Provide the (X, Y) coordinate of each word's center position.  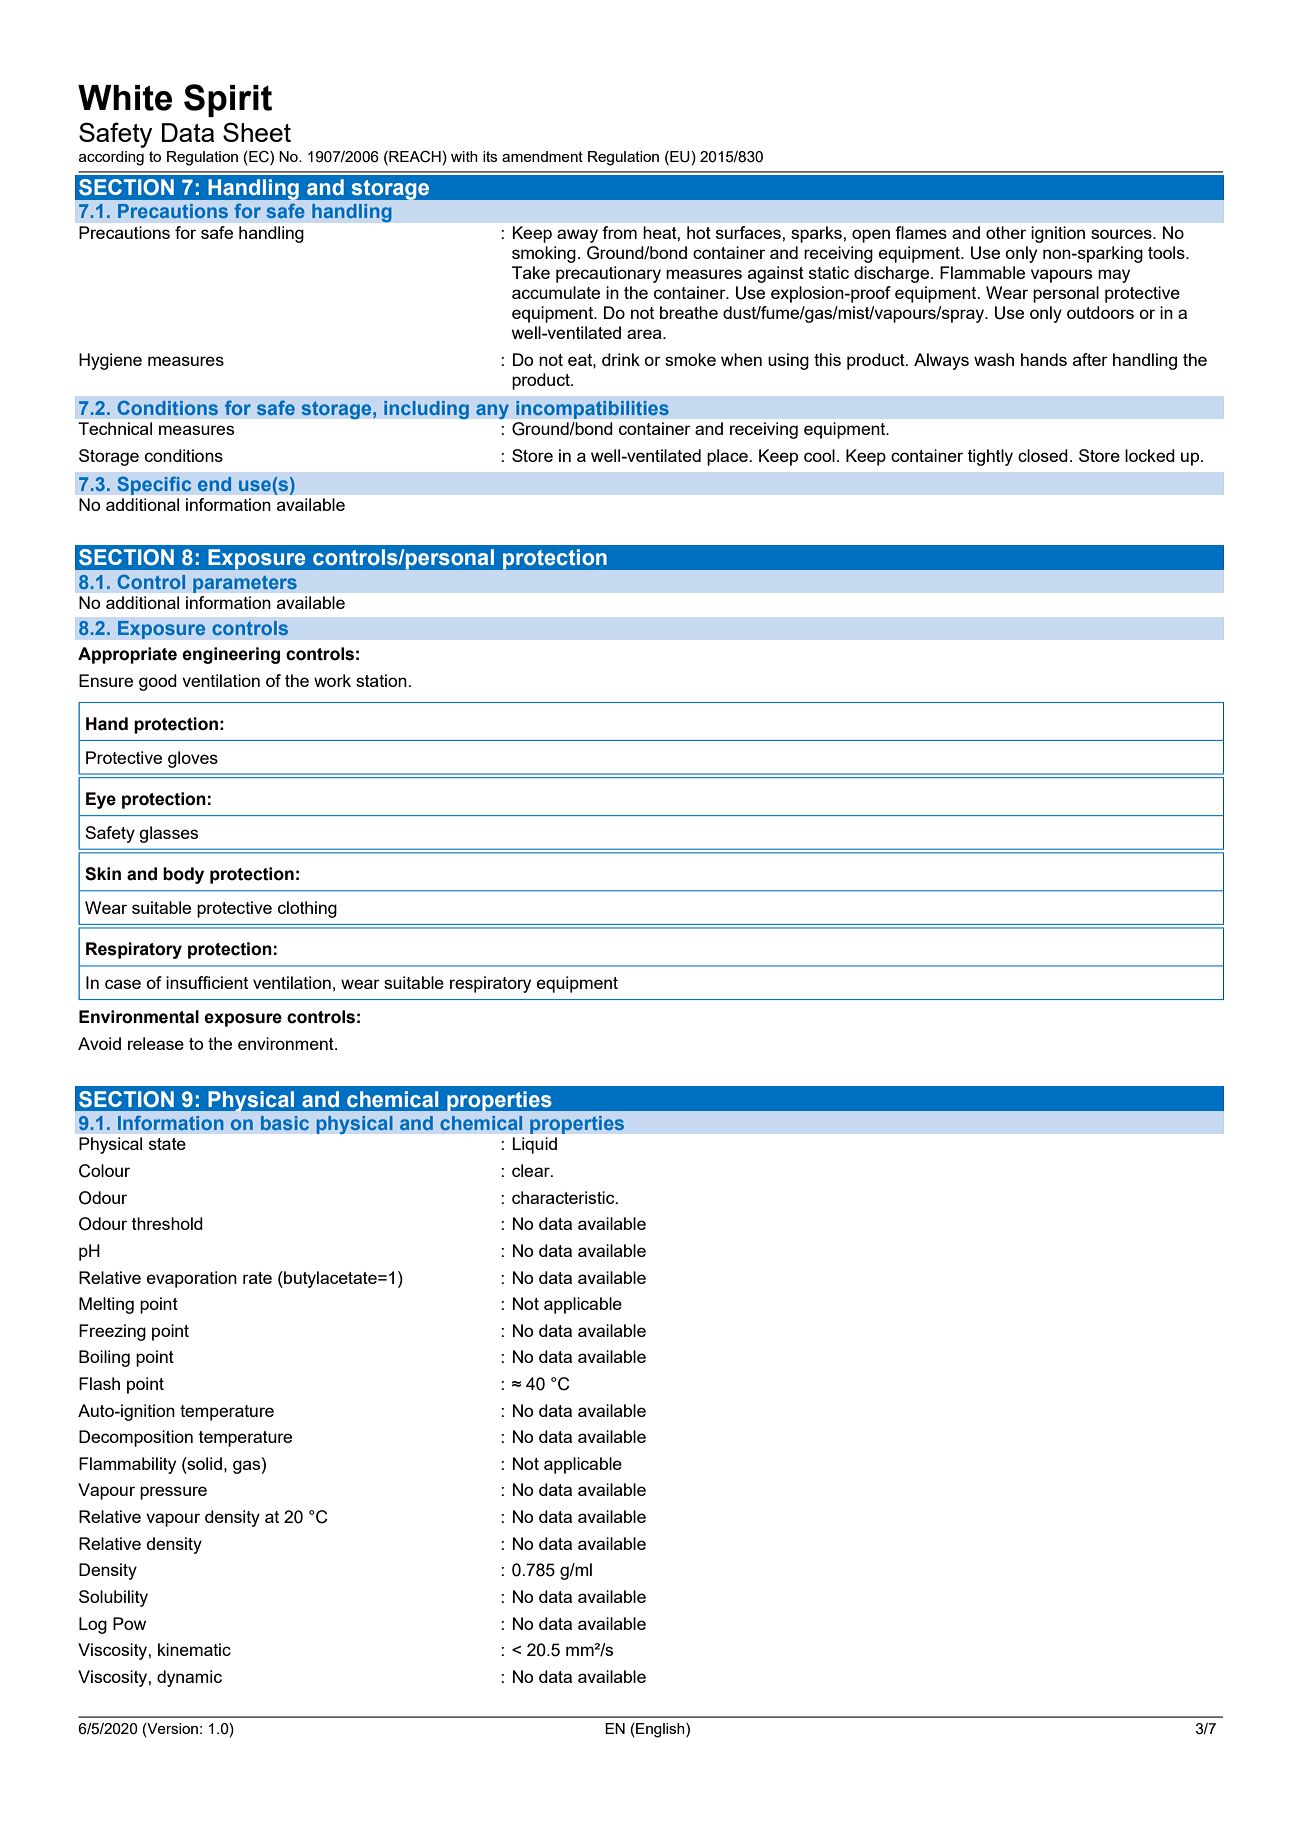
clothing (307, 909)
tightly (990, 457)
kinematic (194, 1649)
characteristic (564, 1197)
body (183, 875)
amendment (542, 156)
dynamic (189, 1678)
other (1006, 232)
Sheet (257, 132)
